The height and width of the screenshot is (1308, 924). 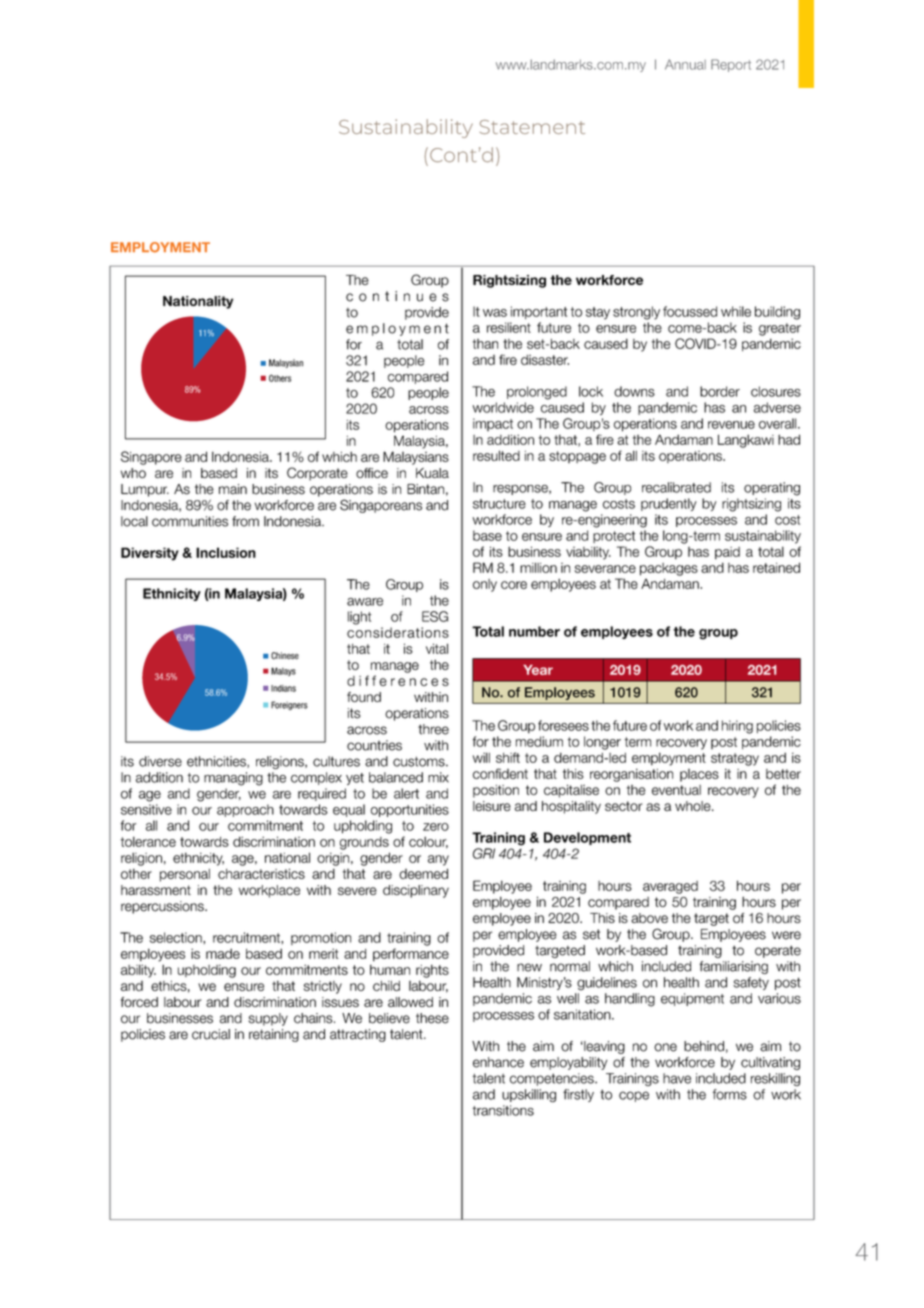 I want to click on crucial, so click(x=211, y=1034).
